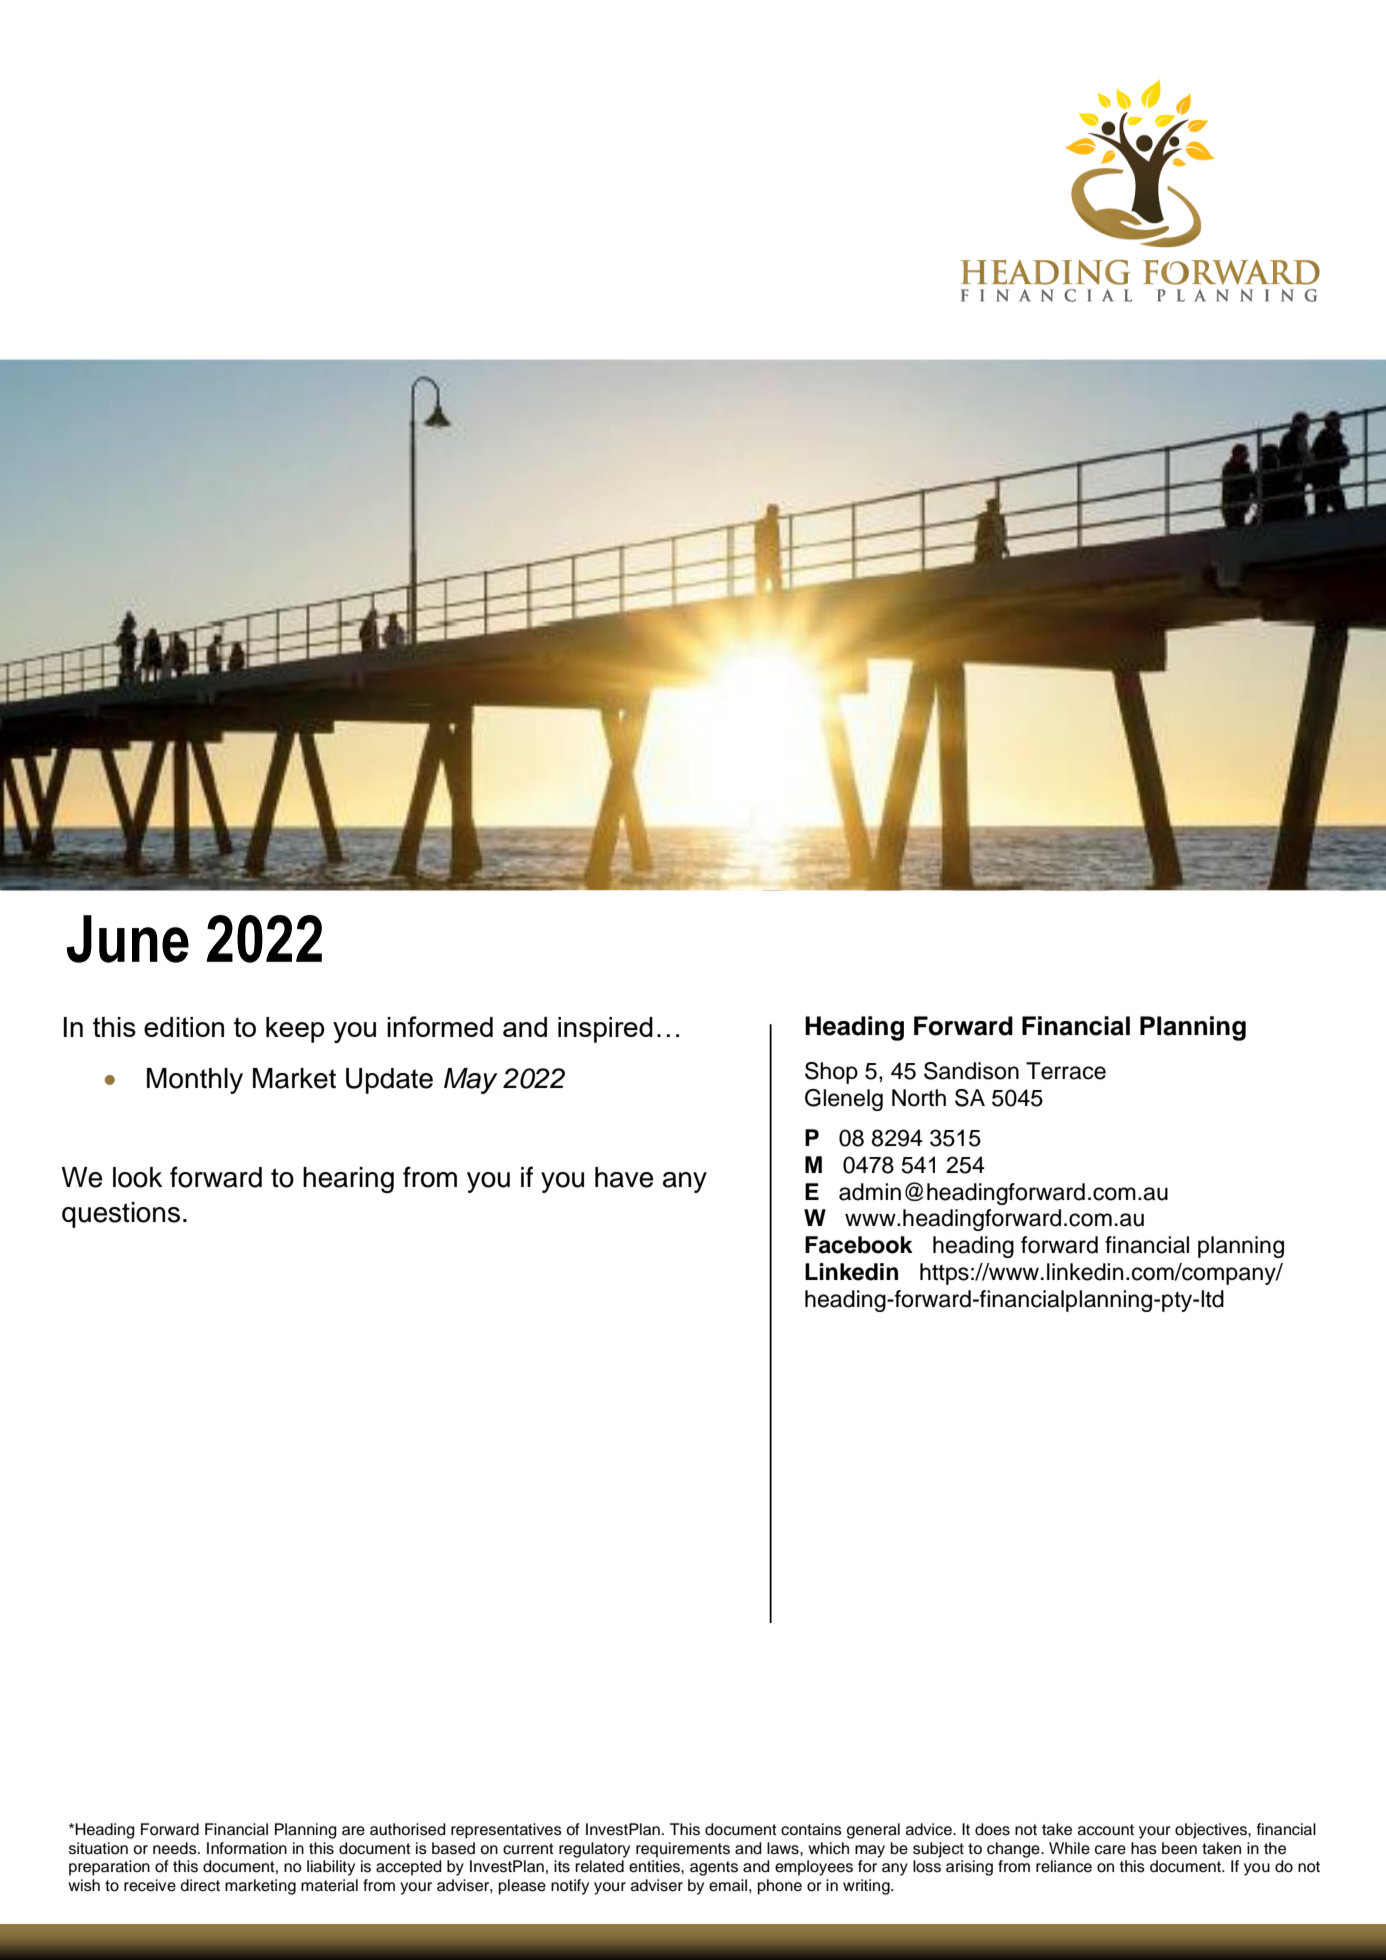 The width and height of the screenshot is (1386, 1960). Describe the element at coordinates (128, 939) in the screenshot. I see `June` at that location.
